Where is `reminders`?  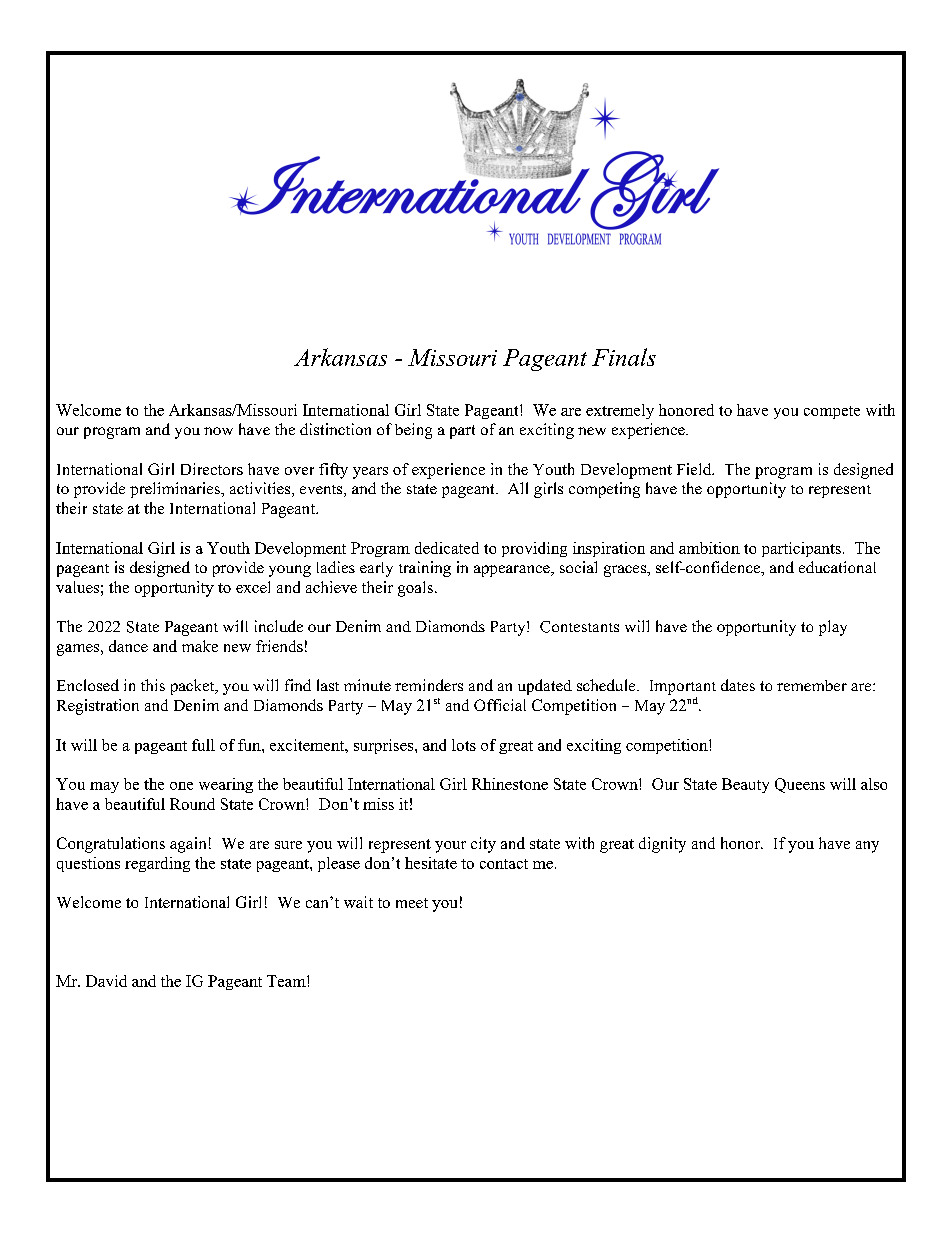
reminders is located at coordinates (429, 685).
